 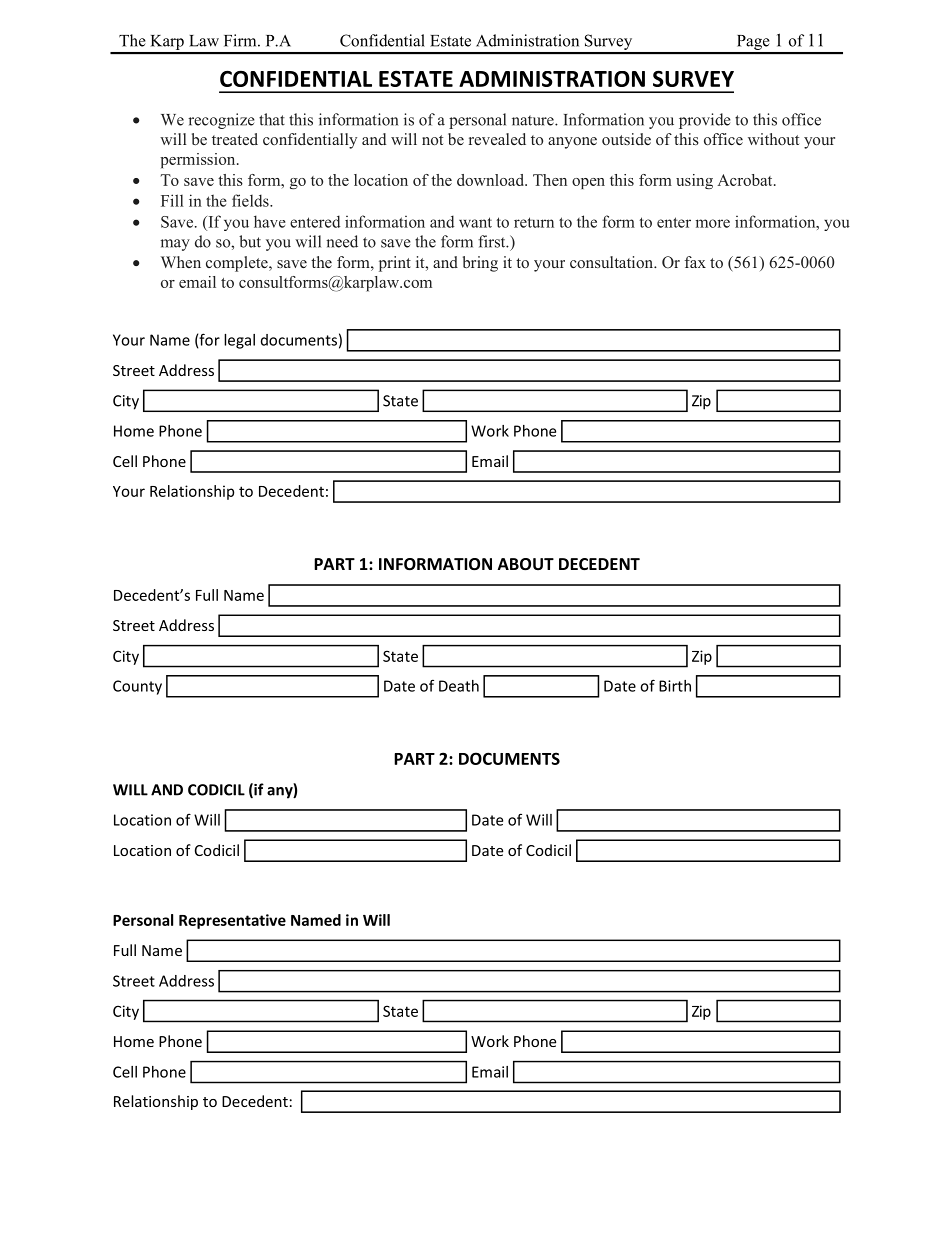 I want to click on treated, so click(x=235, y=139).
